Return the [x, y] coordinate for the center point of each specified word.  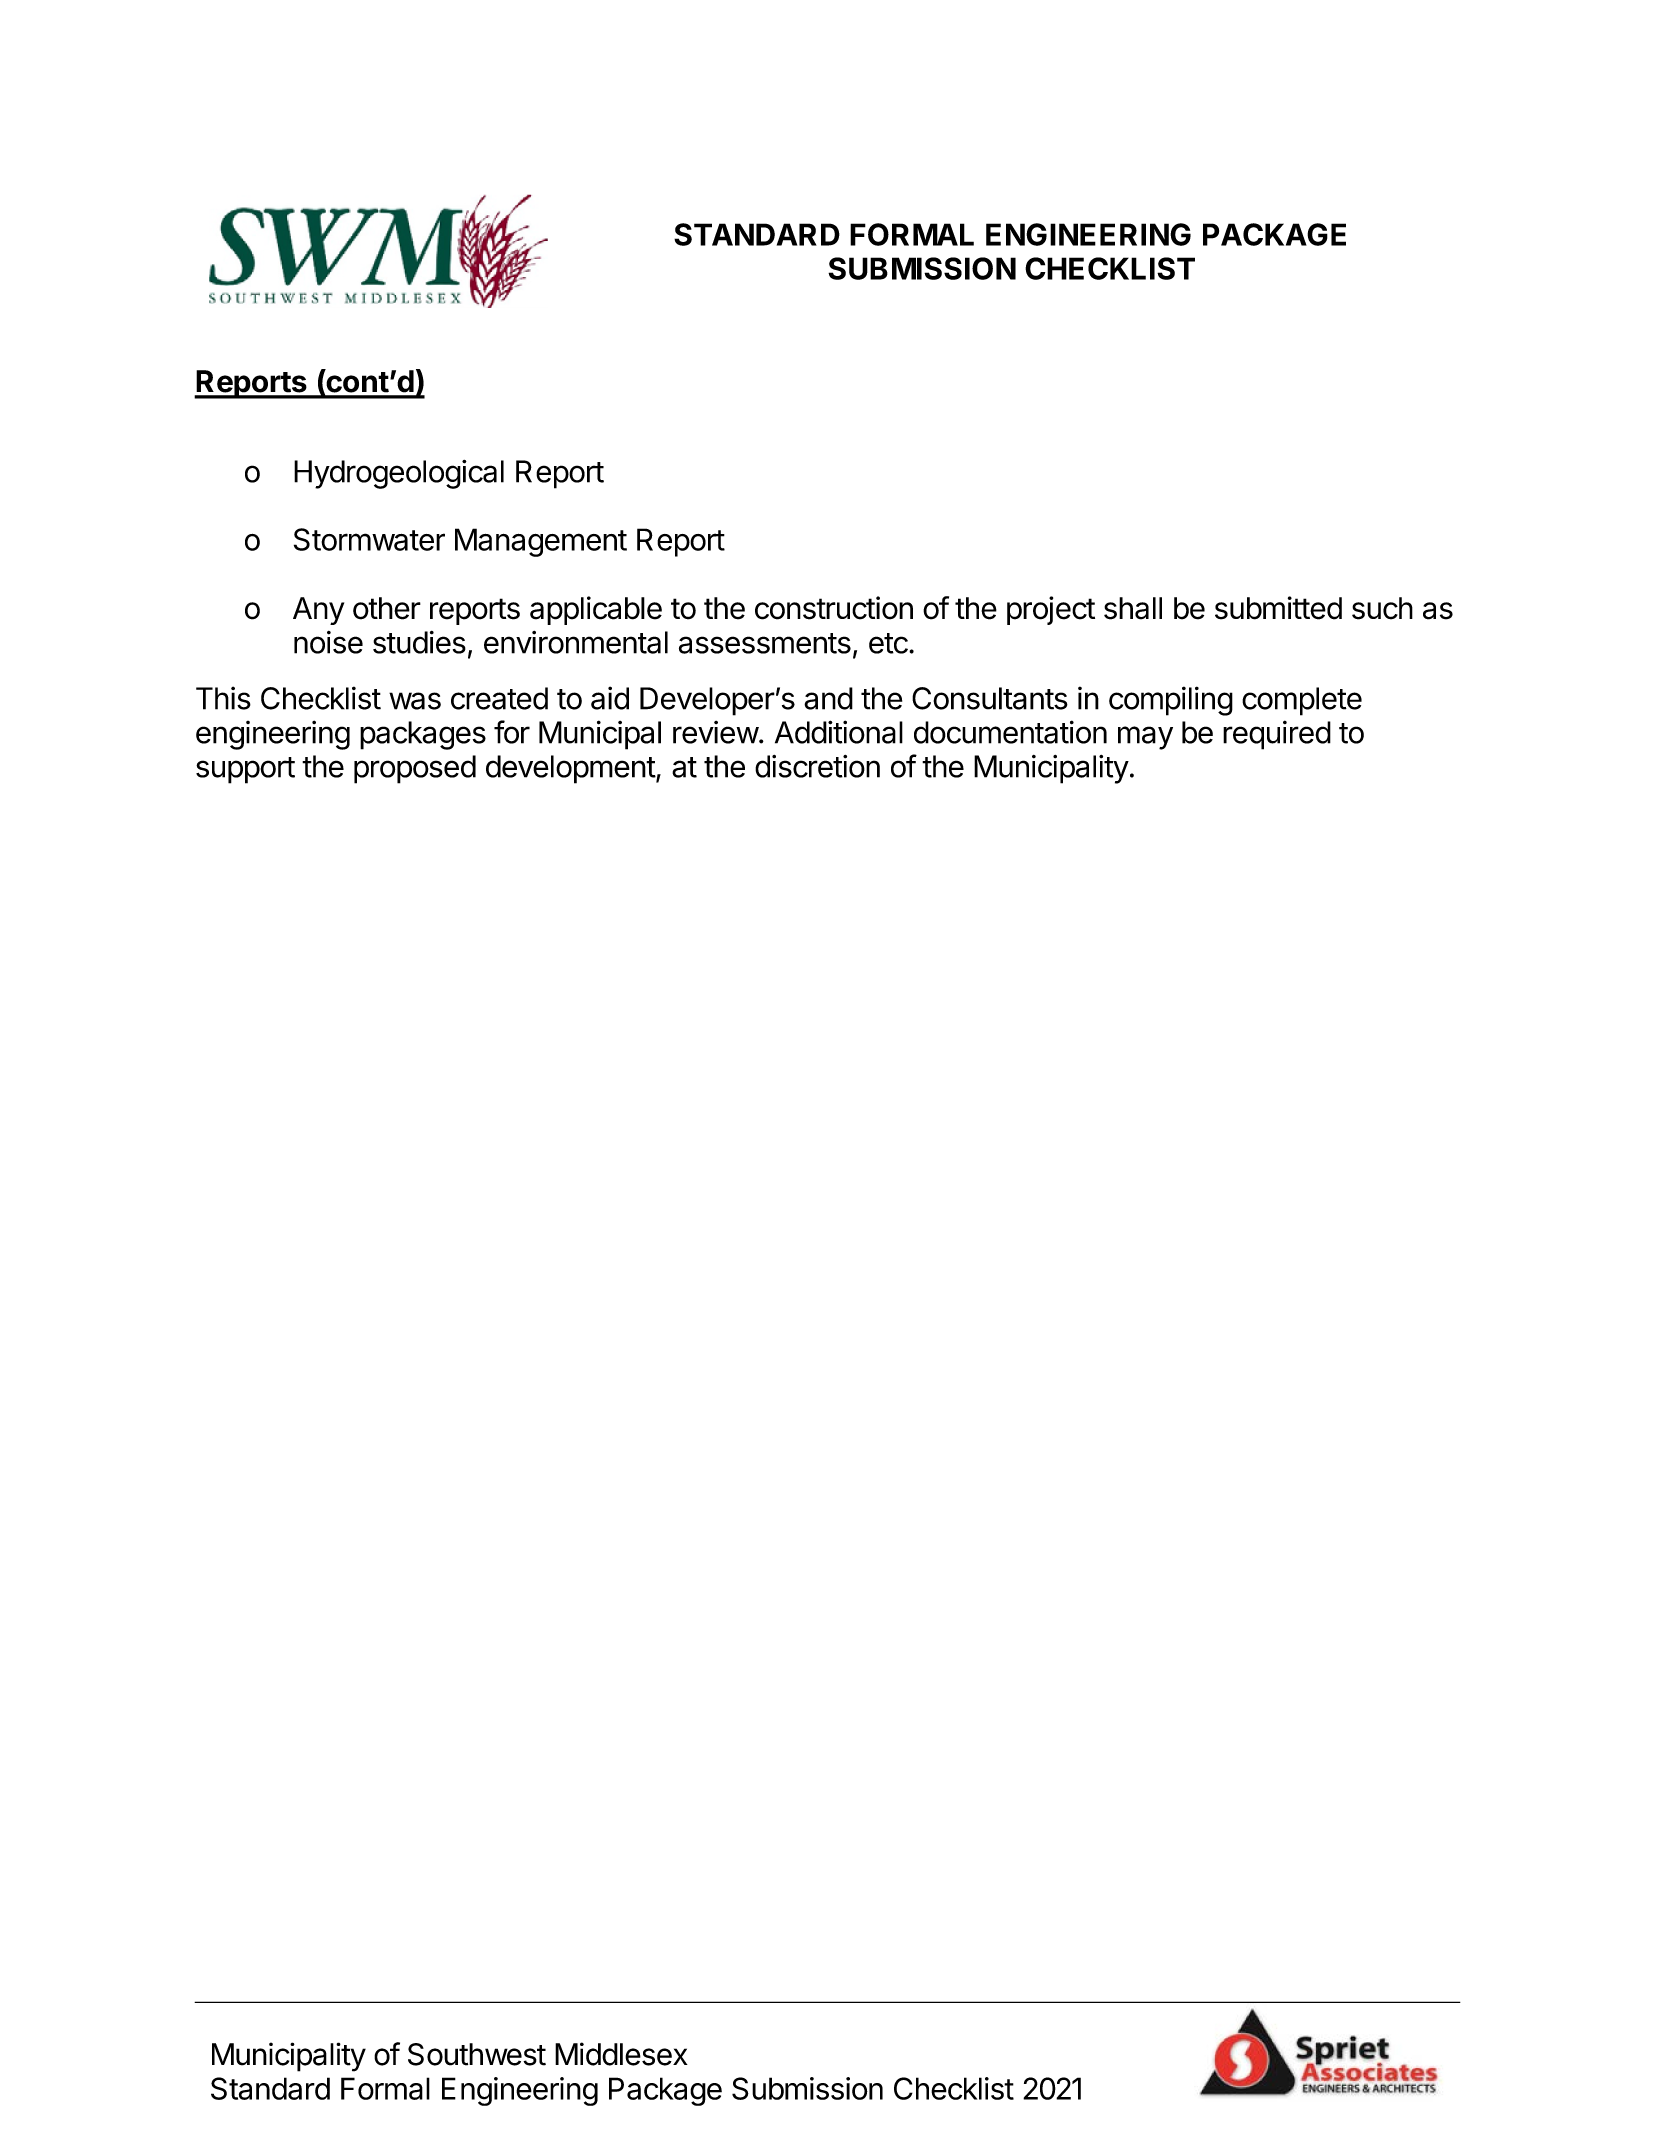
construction [834, 608]
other [387, 608]
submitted [1278, 608]
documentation [1010, 732]
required [1277, 735]
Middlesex [621, 2054]
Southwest [477, 2054]
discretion [817, 766]
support [245, 770]
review [716, 732]
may [1145, 738]
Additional [839, 732]
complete [1302, 701]
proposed [415, 769]
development [571, 769]
